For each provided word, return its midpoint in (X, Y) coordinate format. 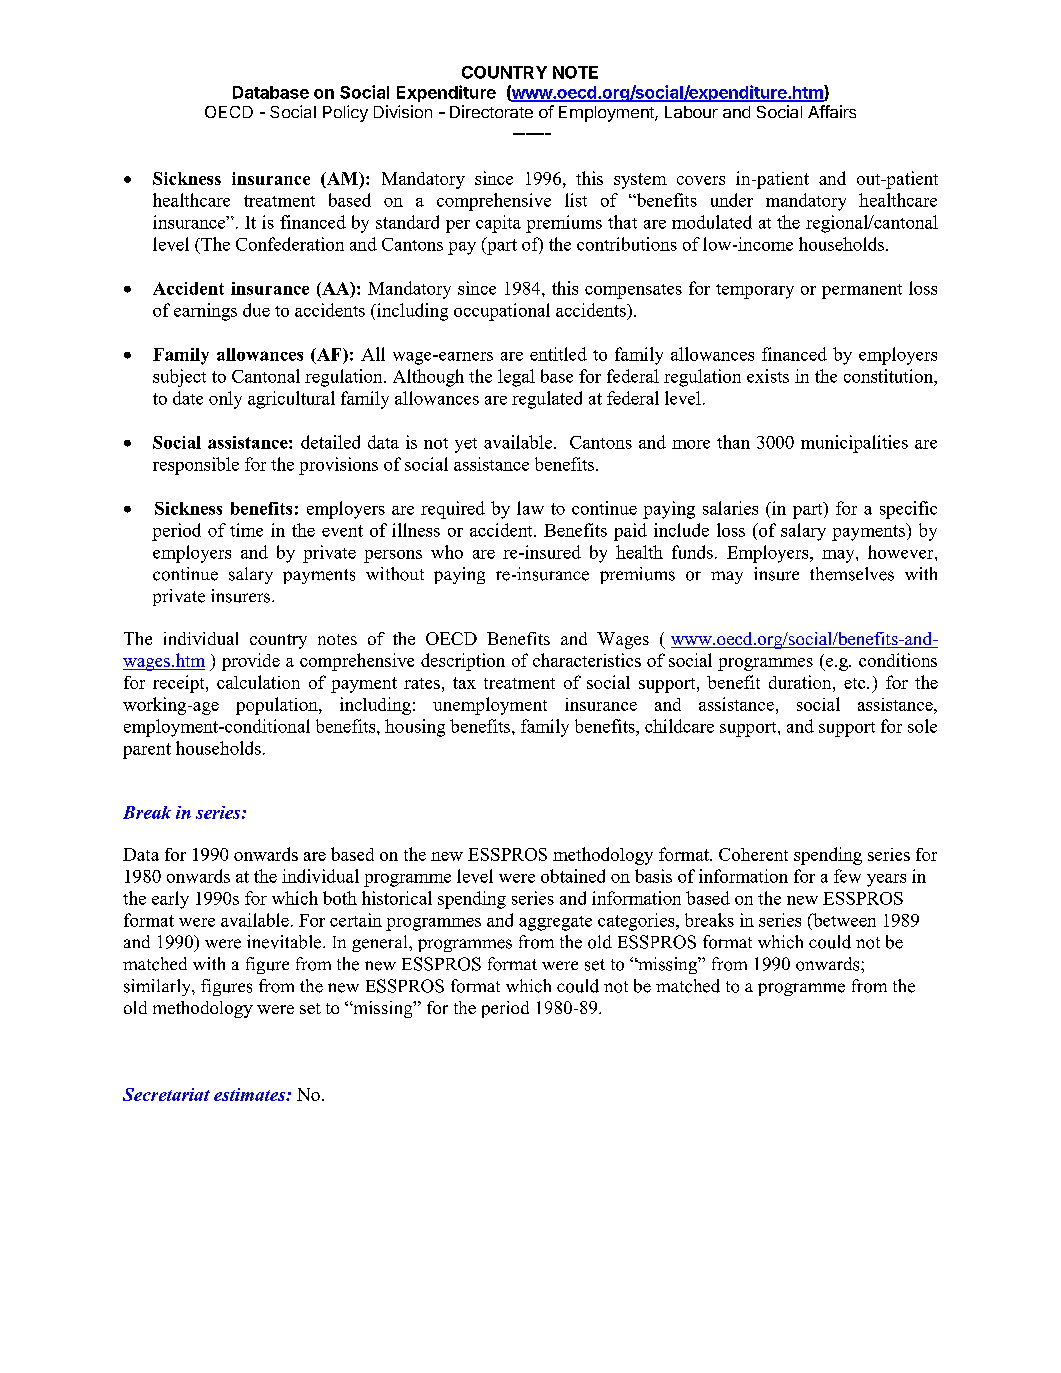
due (256, 310)
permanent (862, 291)
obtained (573, 876)
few (847, 876)
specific (908, 510)
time (246, 530)
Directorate (491, 111)
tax (464, 683)
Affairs (832, 111)
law (530, 508)
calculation (258, 682)
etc (856, 683)
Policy (345, 113)
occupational (502, 312)
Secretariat (166, 1094)
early (170, 900)
